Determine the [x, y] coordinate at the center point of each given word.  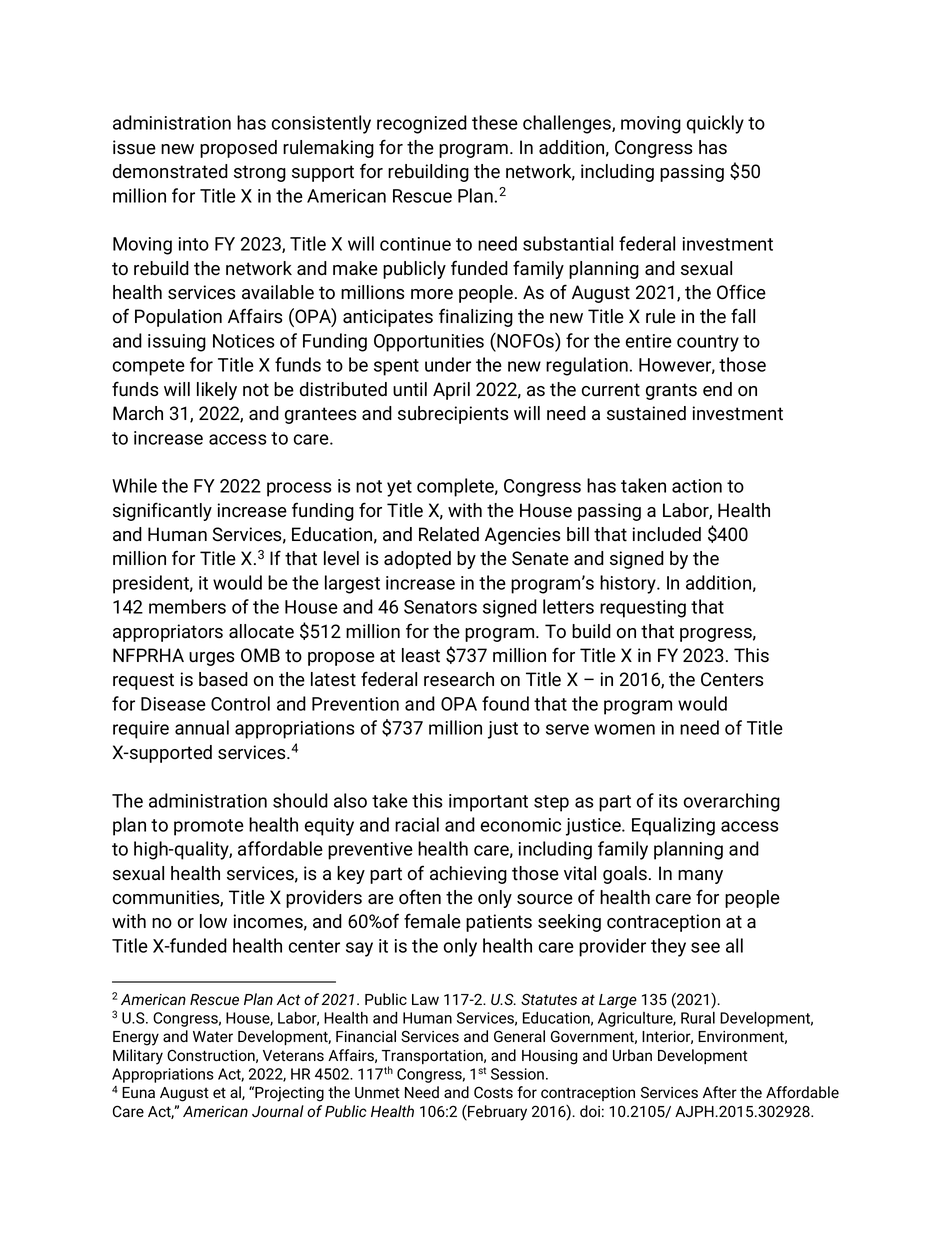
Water [213, 1036]
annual [202, 727]
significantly [162, 511]
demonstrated [170, 171]
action [697, 486]
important [488, 803]
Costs [493, 1092]
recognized [422, 124]
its [668, 801]
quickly [715, 124]
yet [399, 488]
